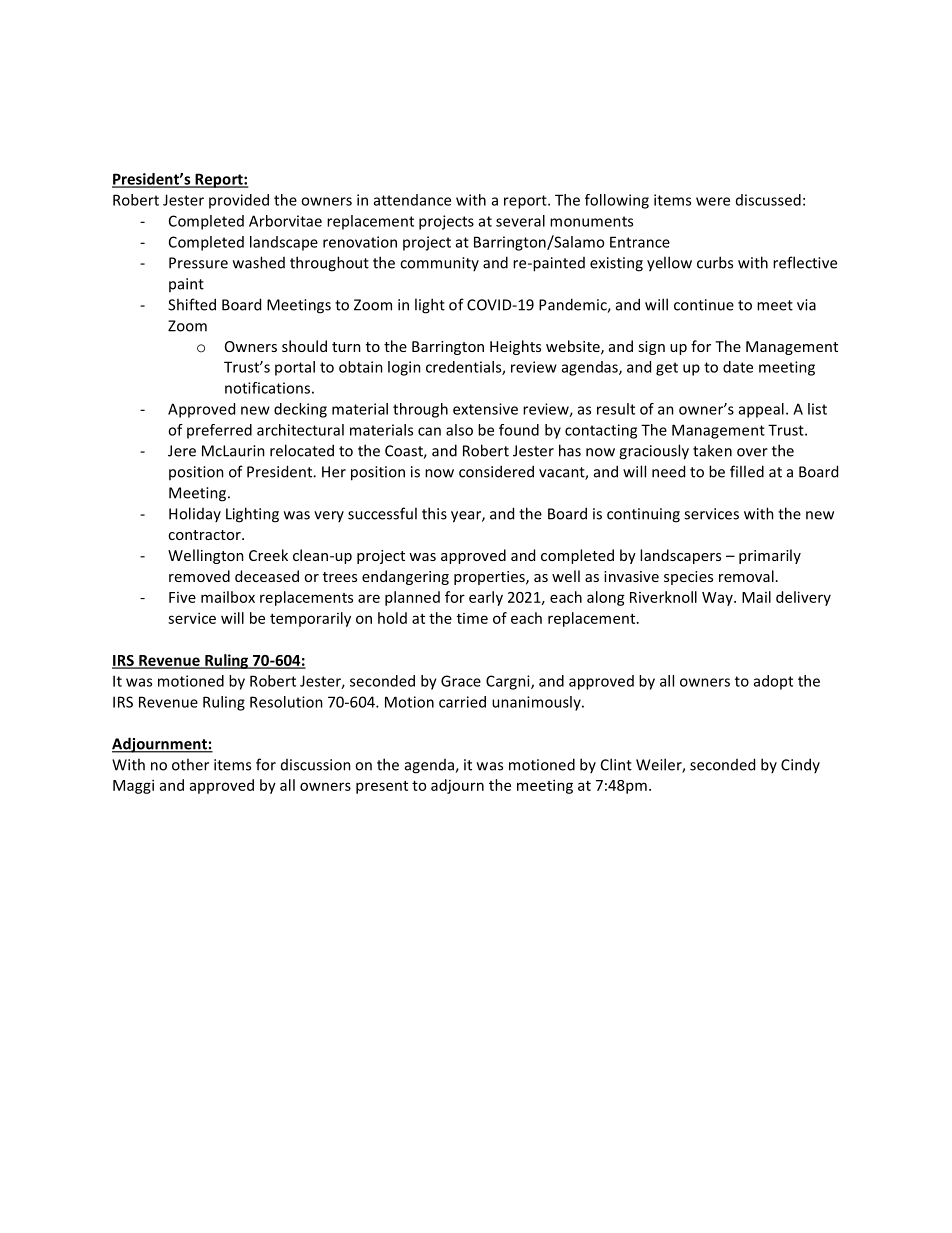 This screenshot has height=1233, width=952. I want to click on filled, so click(747, 471).
